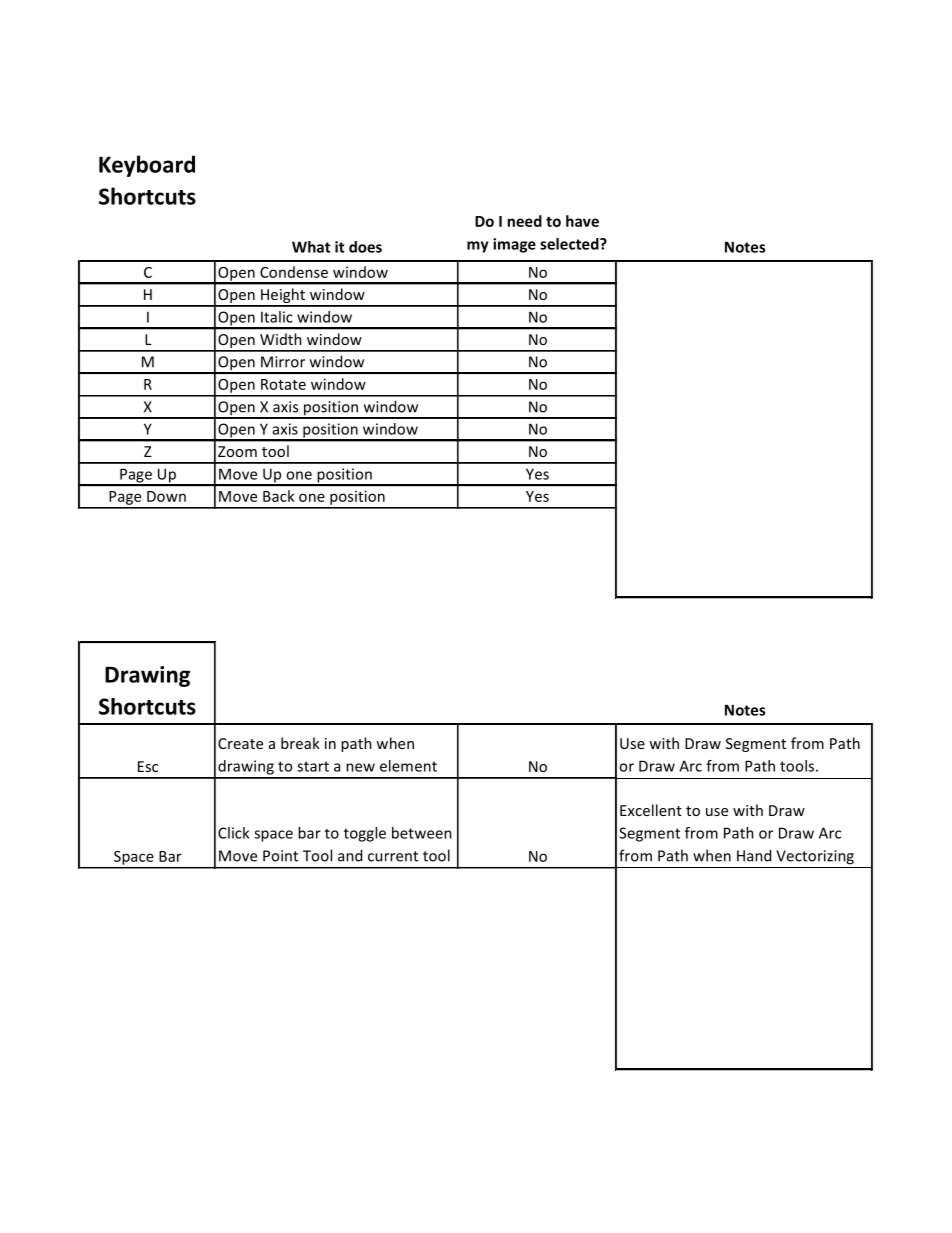  What do you see at coordinates (422, 833) in the document?
I see `between` at bounding box center [422, 833].
